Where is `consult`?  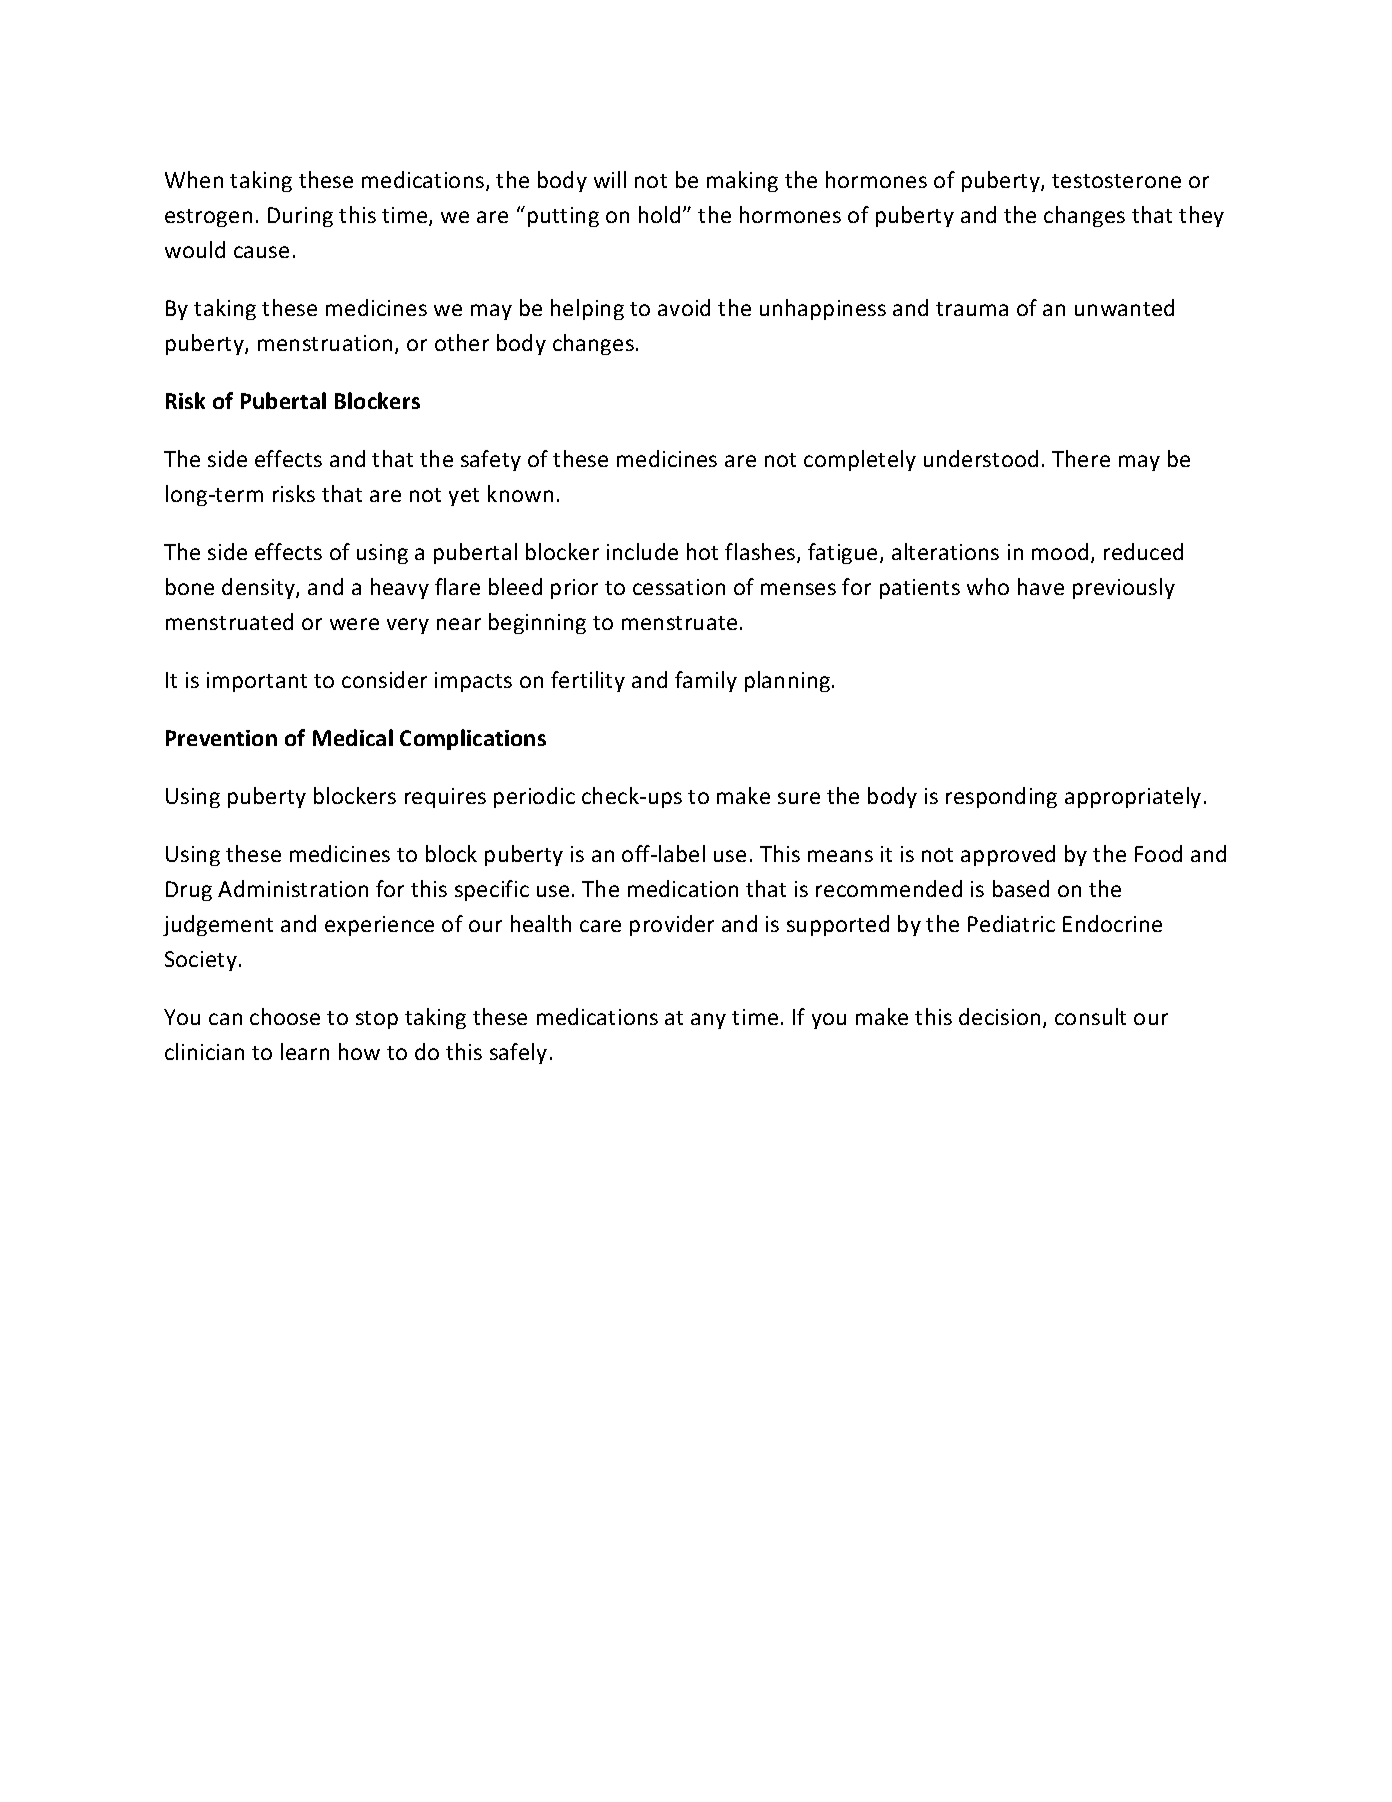 consult is located at coordinates (1090, 1016).
